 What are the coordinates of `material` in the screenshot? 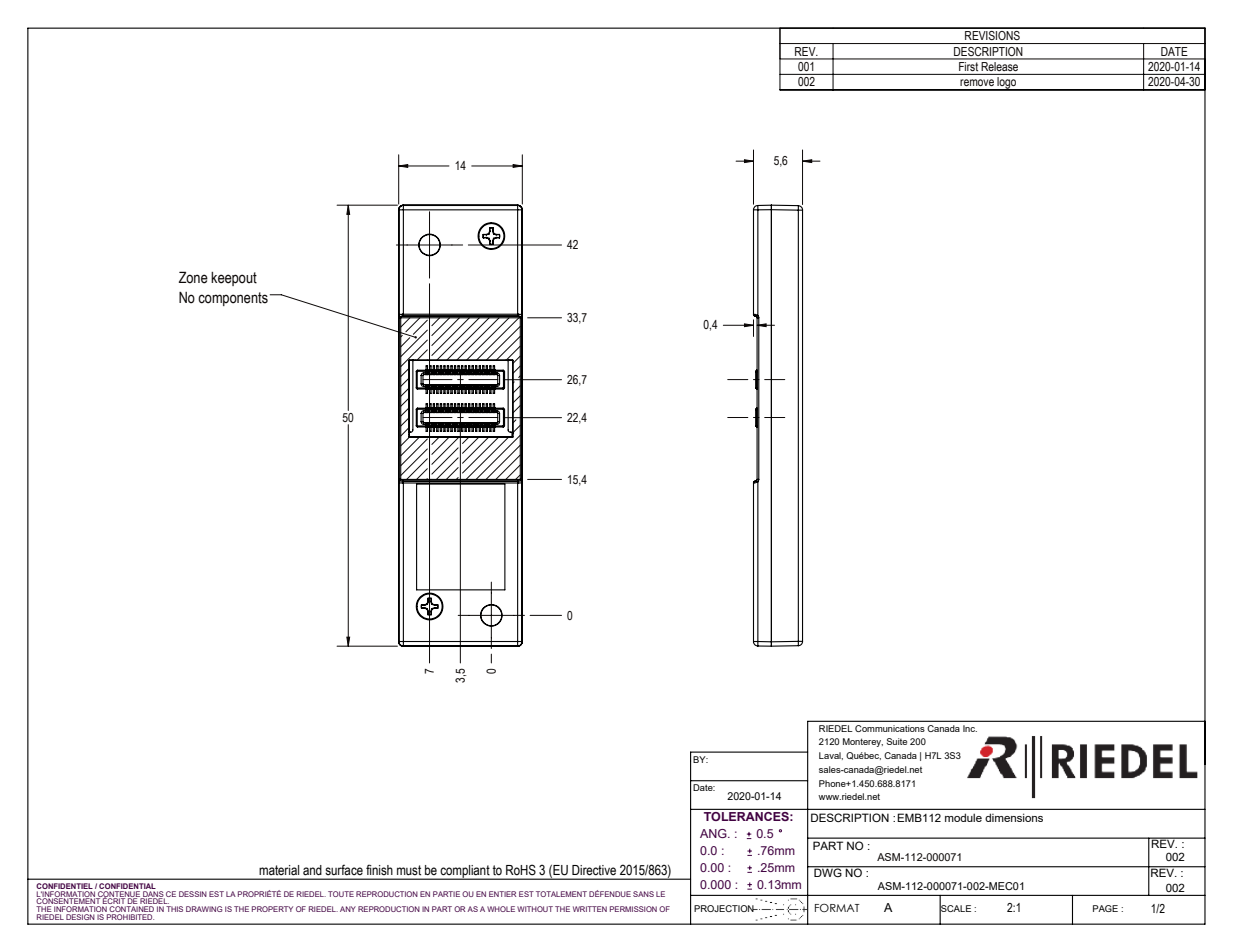 It's located at (279, 870).
